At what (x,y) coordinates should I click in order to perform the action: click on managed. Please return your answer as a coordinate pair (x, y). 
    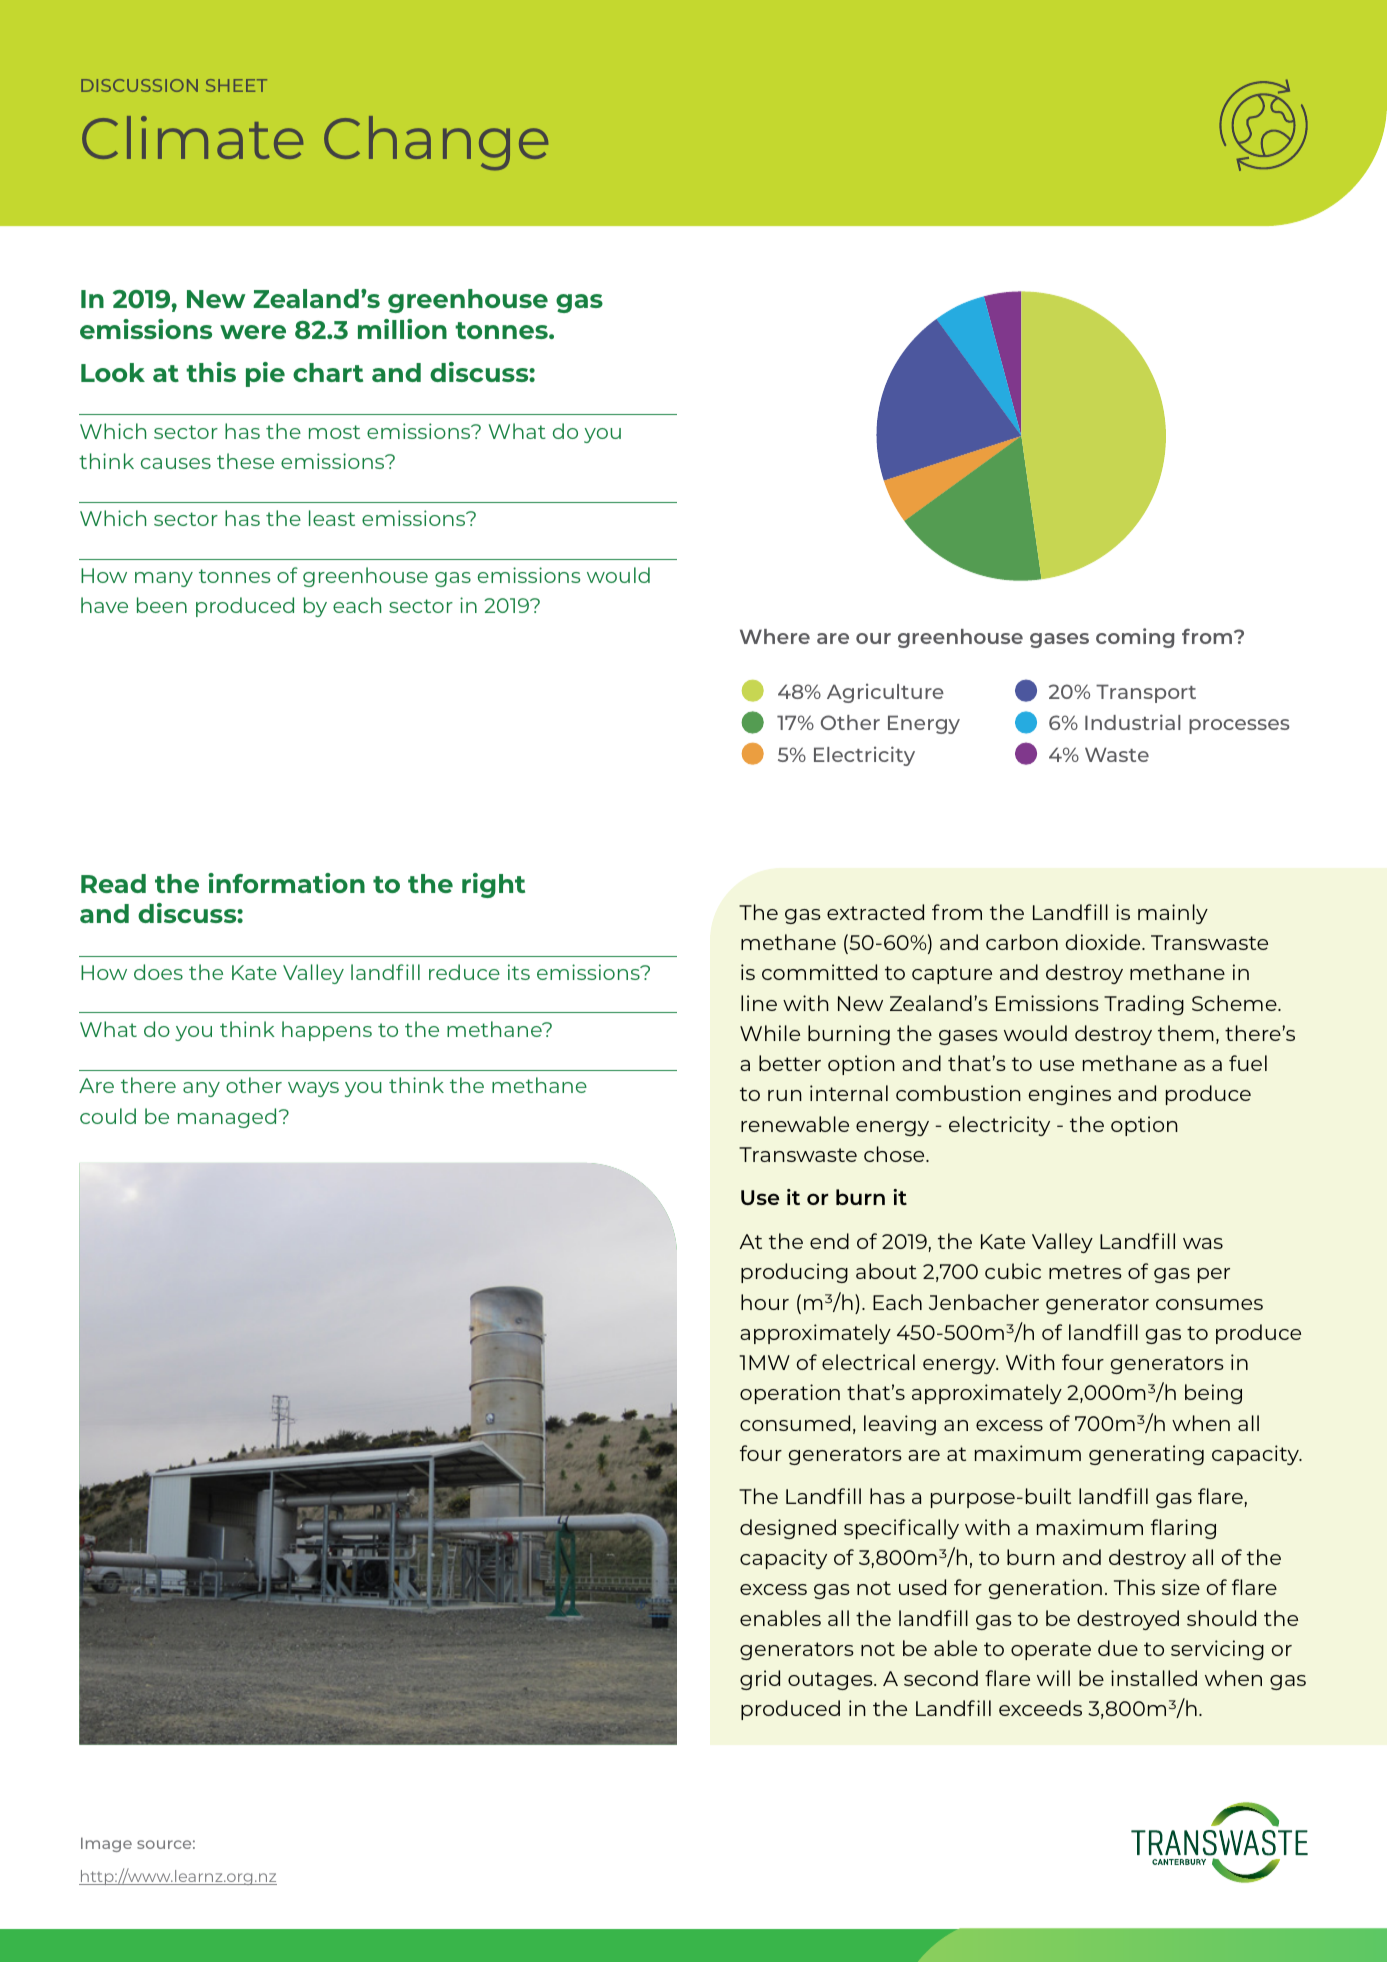
    Looking at the image, I should click on (227, 1118).
